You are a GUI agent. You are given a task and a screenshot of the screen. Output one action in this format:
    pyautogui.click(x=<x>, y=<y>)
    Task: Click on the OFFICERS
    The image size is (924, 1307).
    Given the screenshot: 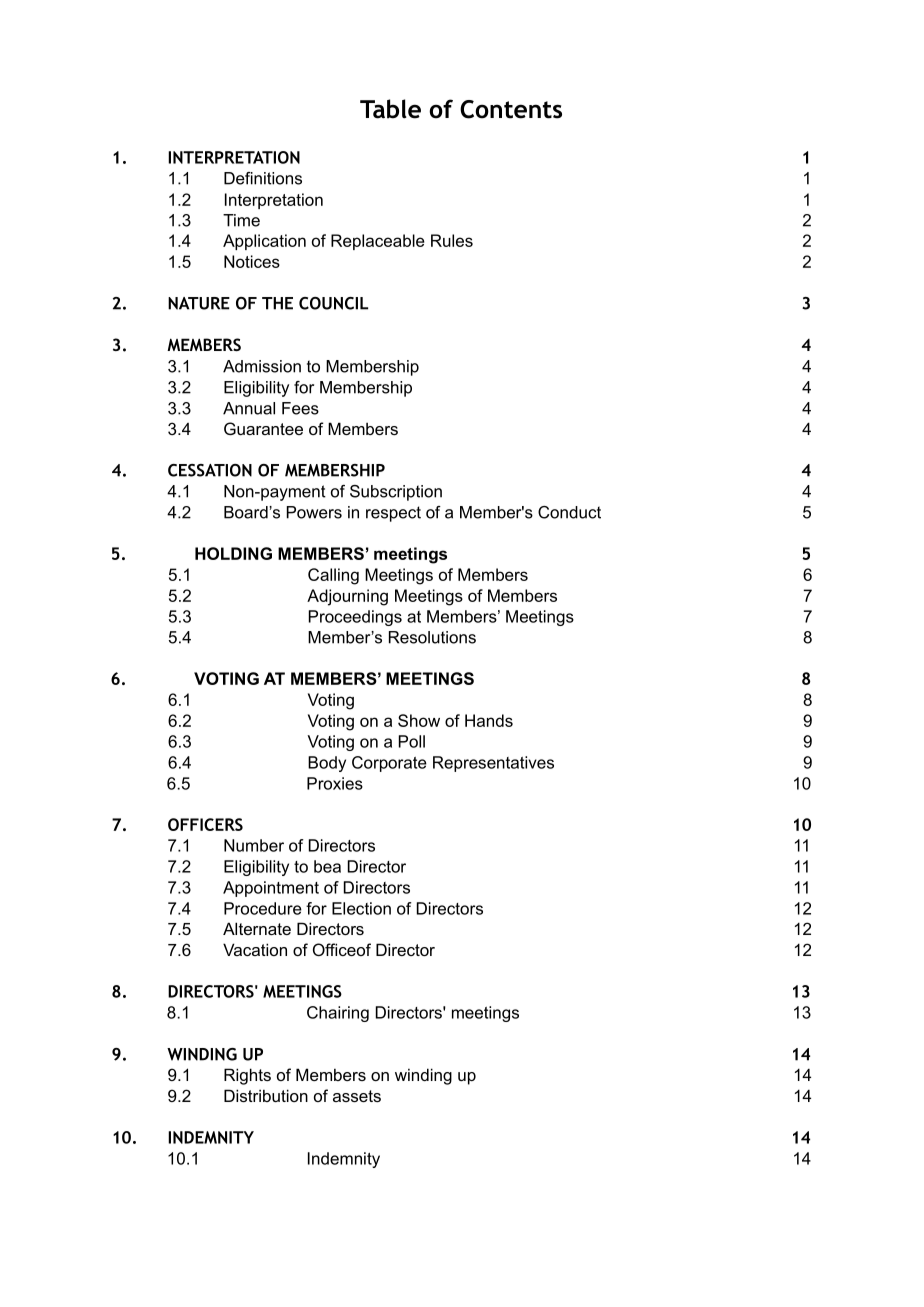 What is the action you would take?
    pyautogui.click(x=205, y=824)
